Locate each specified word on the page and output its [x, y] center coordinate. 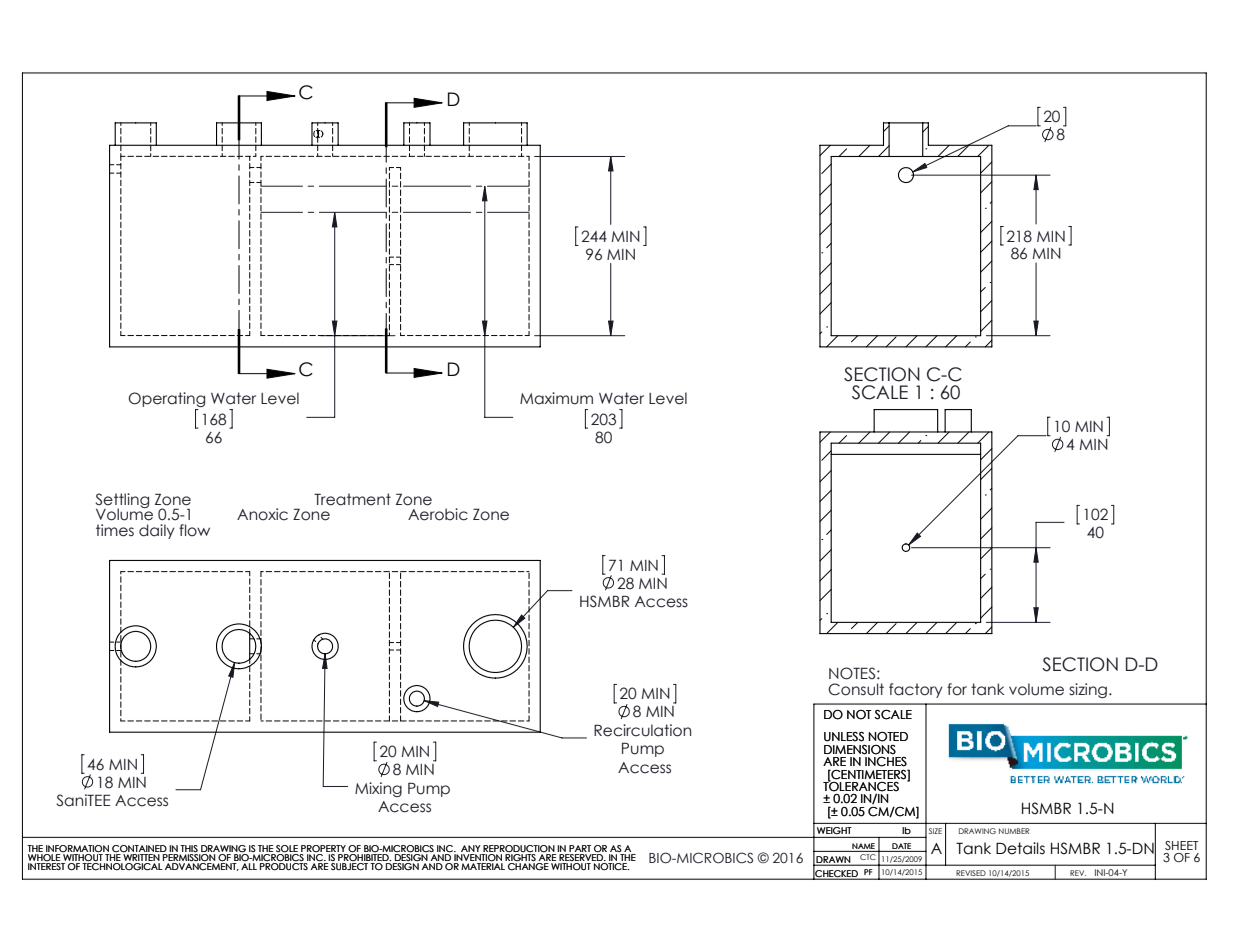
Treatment [352, 499]
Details [1020, 848]
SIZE [935, 831]
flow [194, 530]
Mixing [378, 789]
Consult [856, 689]
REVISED [971, 874]
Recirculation [642, 730]
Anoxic [262, 514]
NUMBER [1014, 831]
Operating [166, 399]
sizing [1088, 690]
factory [916, 690]
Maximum [556, 398]
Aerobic [438, 514]
